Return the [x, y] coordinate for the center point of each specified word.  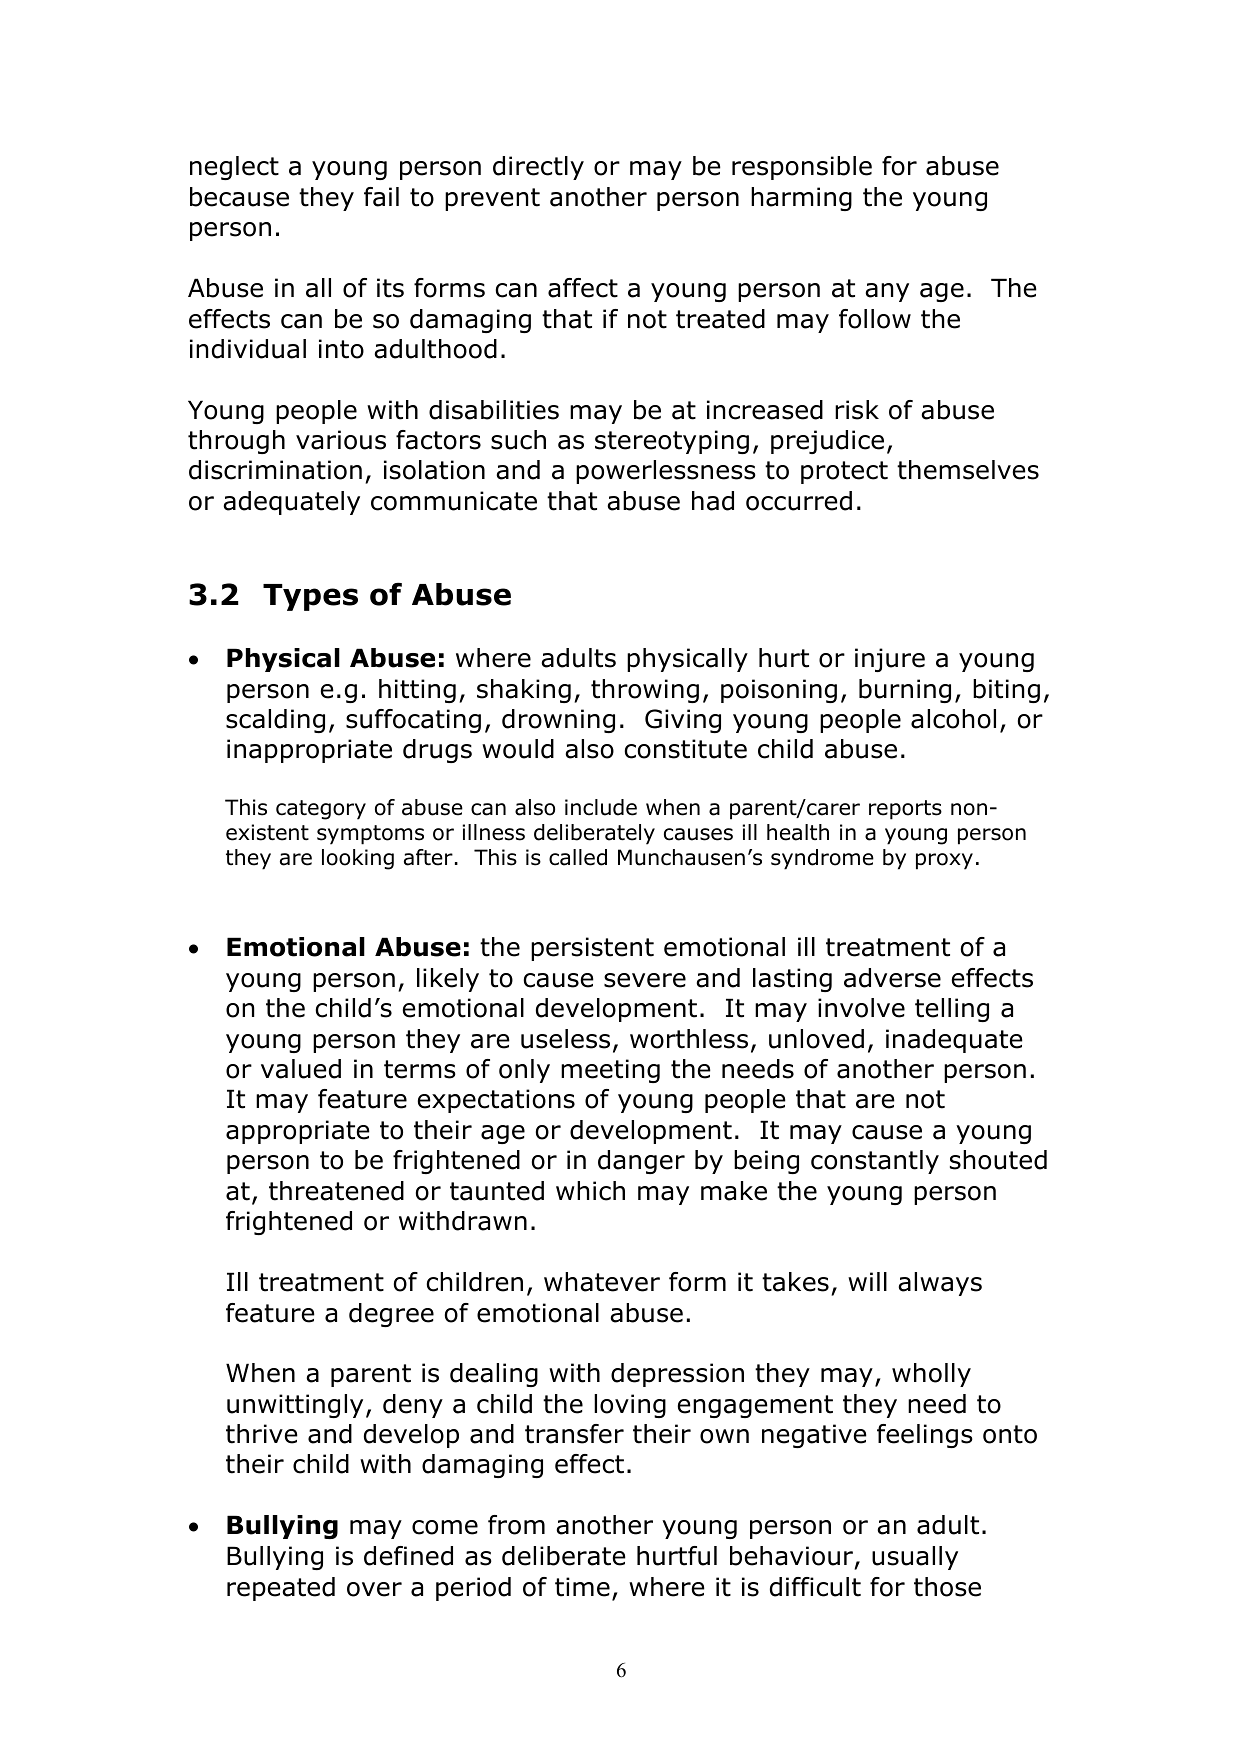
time [582, 1587]
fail [381, 197]
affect [583, 288]
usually [915, 1558]
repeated [281, 1589]
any [887, 292]
